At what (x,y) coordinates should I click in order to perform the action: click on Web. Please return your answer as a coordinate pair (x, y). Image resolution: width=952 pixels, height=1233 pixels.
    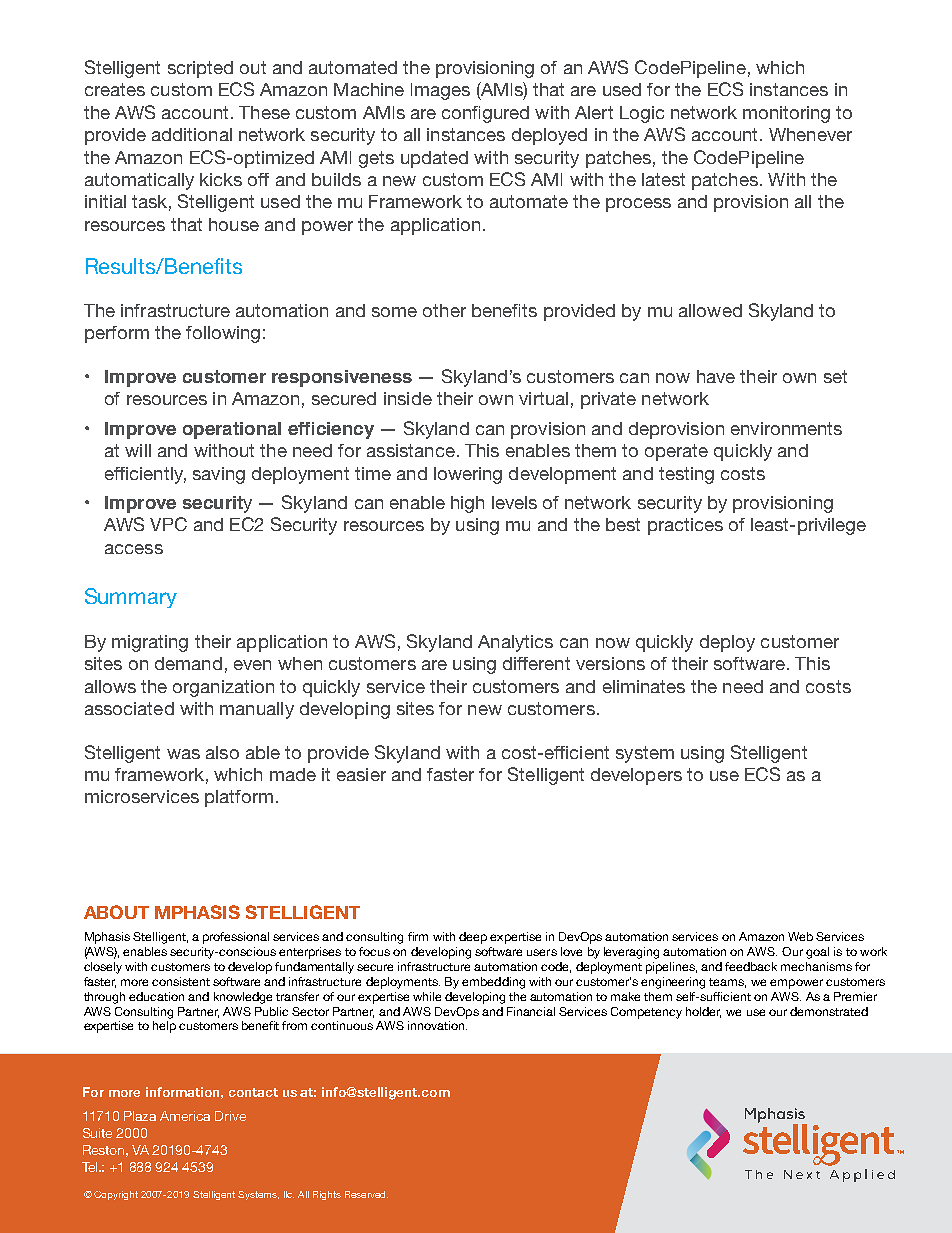
    Looking at the image, I should click on (800, 936).
